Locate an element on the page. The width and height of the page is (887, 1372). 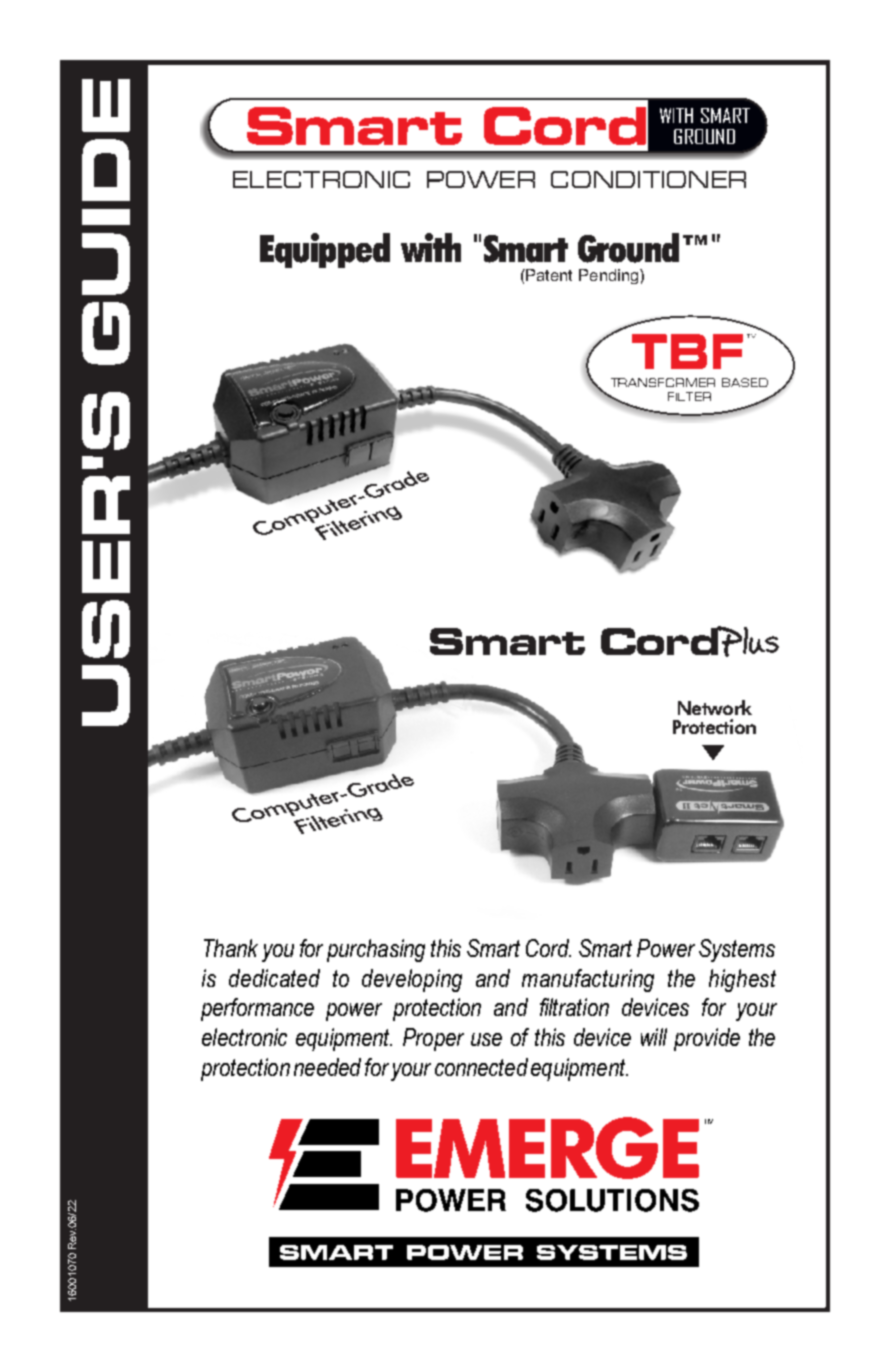
Equipped is located at coordinates (325, 250).
